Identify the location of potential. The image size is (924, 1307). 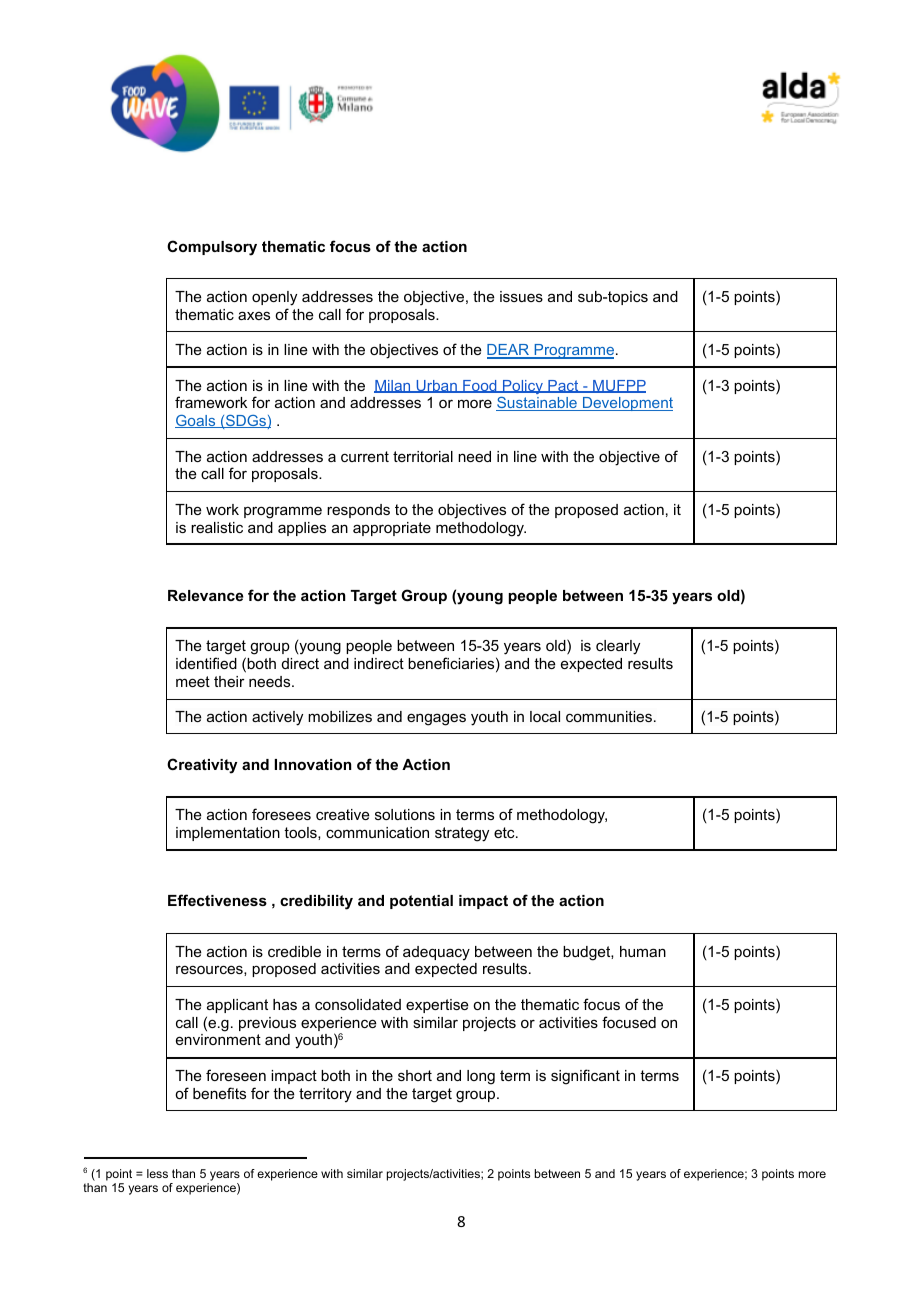
(421, 902).
